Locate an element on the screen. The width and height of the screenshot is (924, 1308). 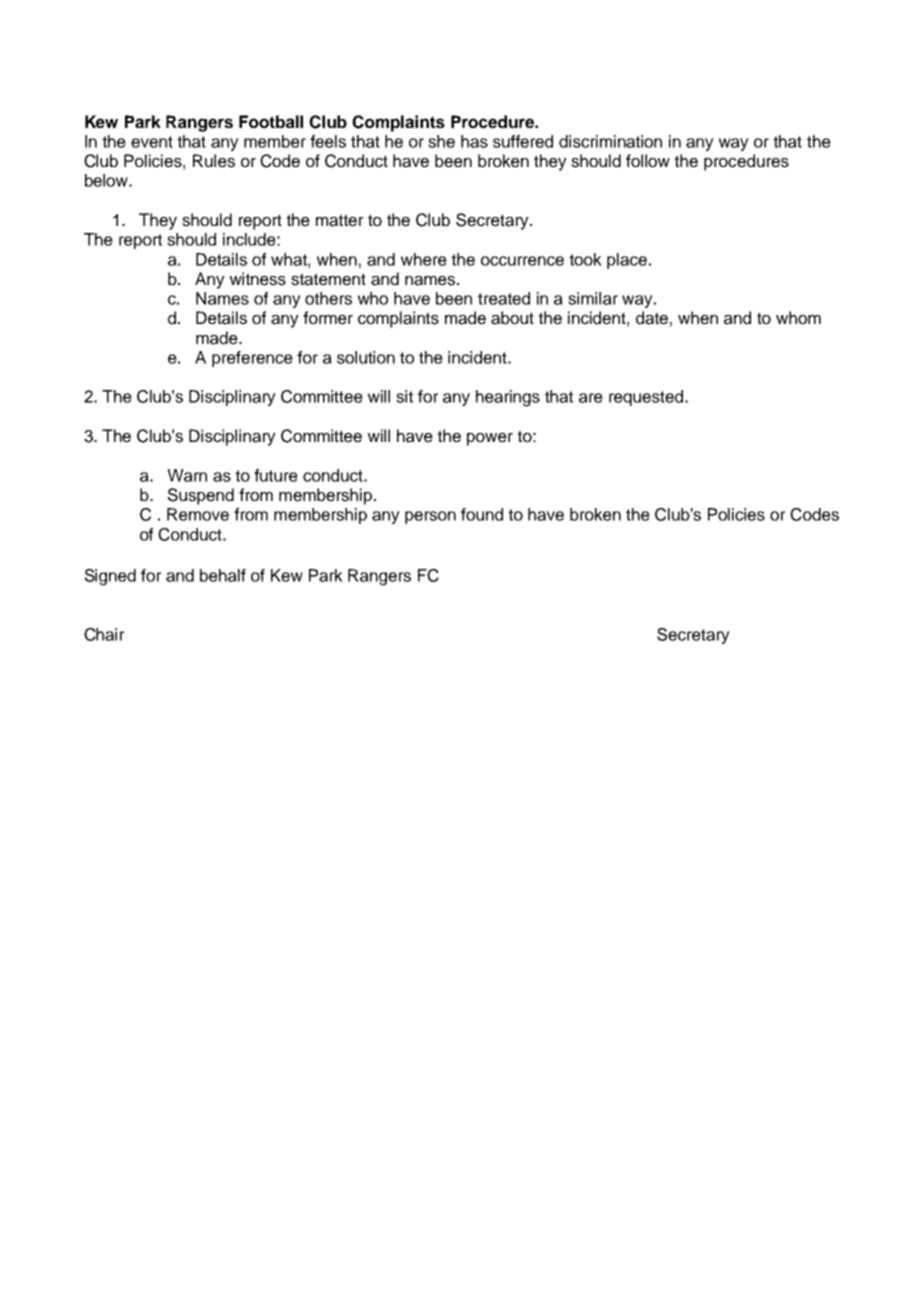
Chair is located at coordinates (104, 634).
